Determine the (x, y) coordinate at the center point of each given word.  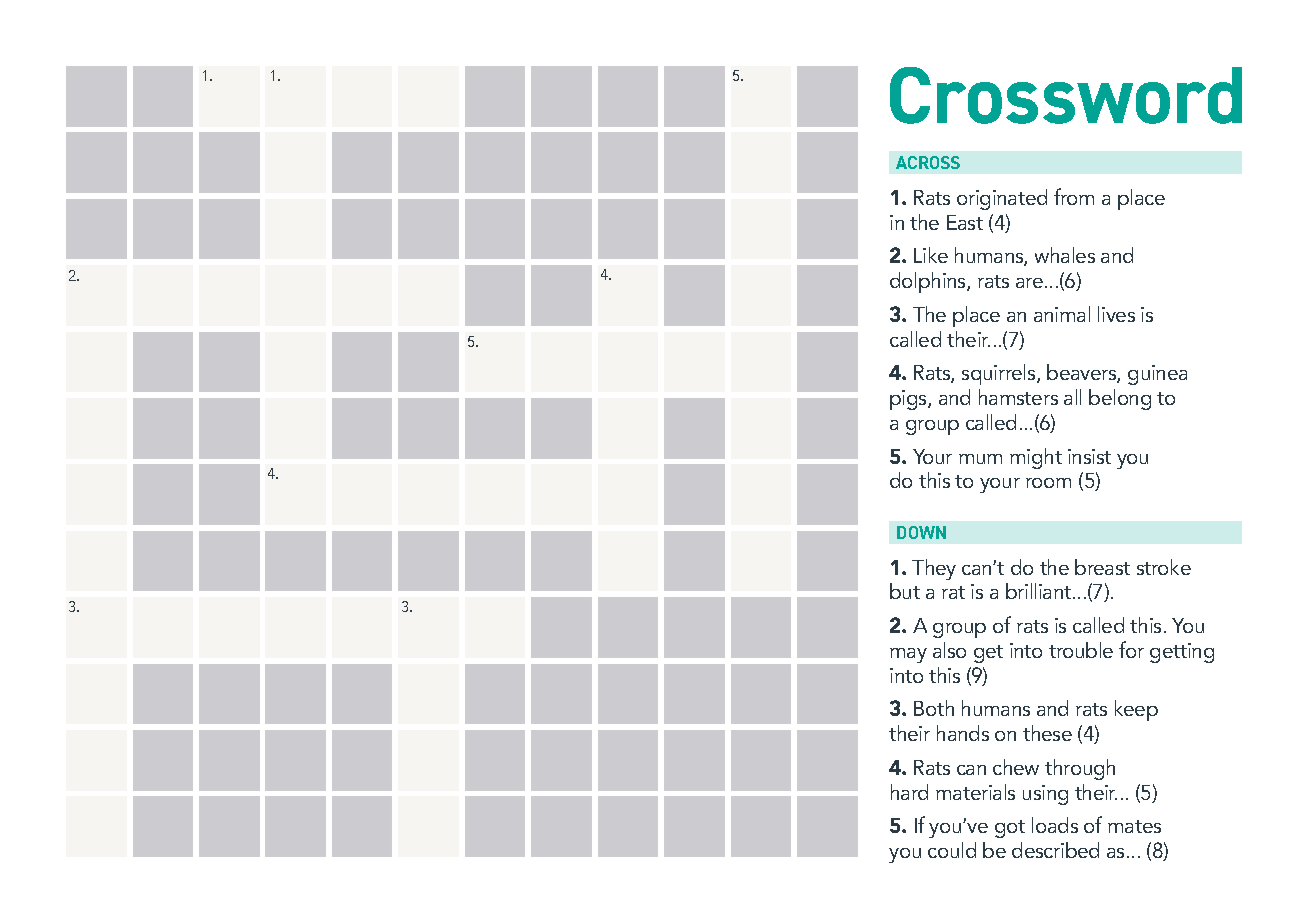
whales (1065, 255)
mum (980, 459)
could (952, 850)
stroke (1164, 567)
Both (934, 708)
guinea (1157, 375)
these (1047, 733)
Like (931, 255)
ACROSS (928, 162)
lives (1116, 314)
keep (1136, 710)
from (1074, 196)
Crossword (1066, 95)
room (1048, 483)
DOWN (921, 532)
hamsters (1018, 397)
